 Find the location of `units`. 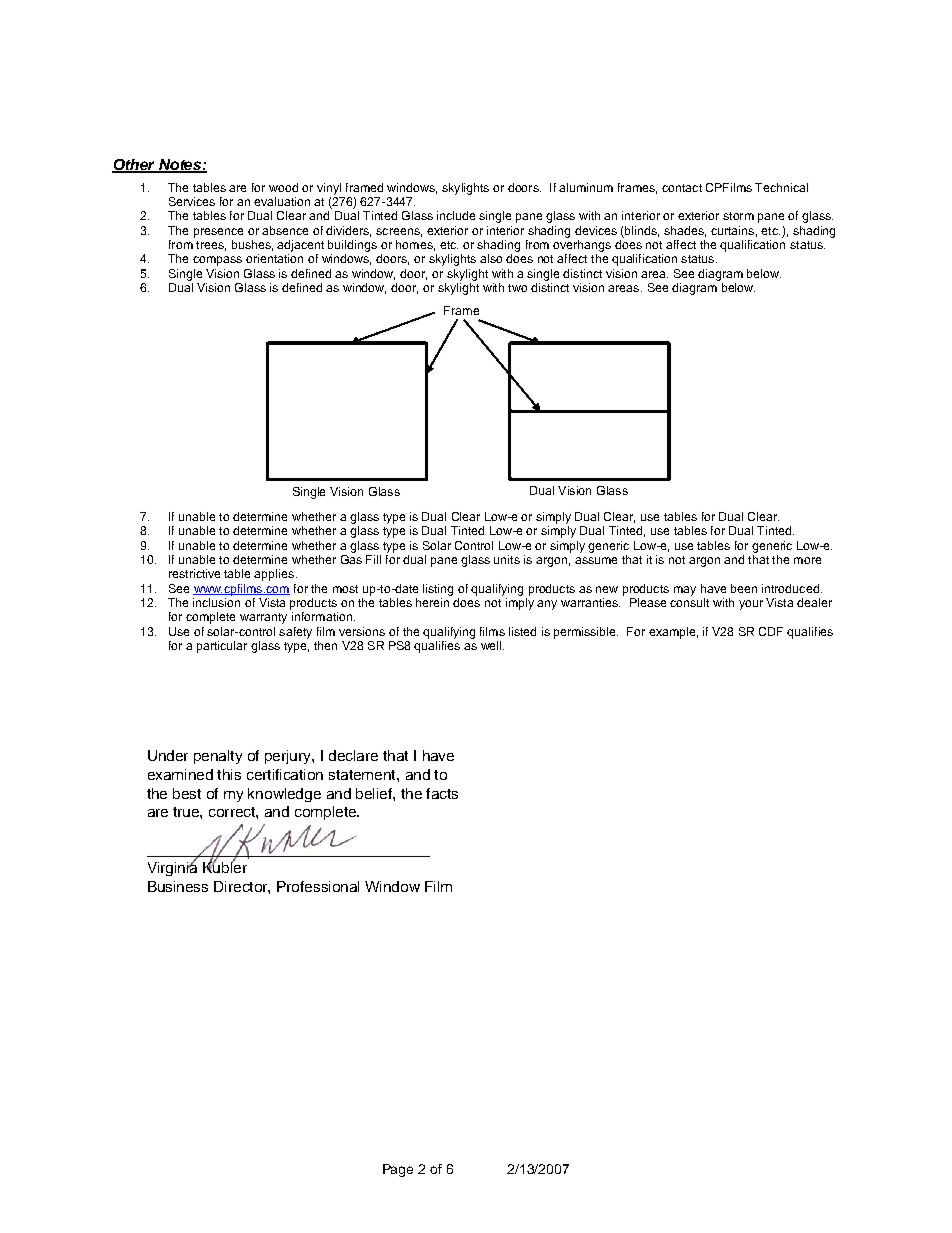

units is located at coordinates (507, 559).
